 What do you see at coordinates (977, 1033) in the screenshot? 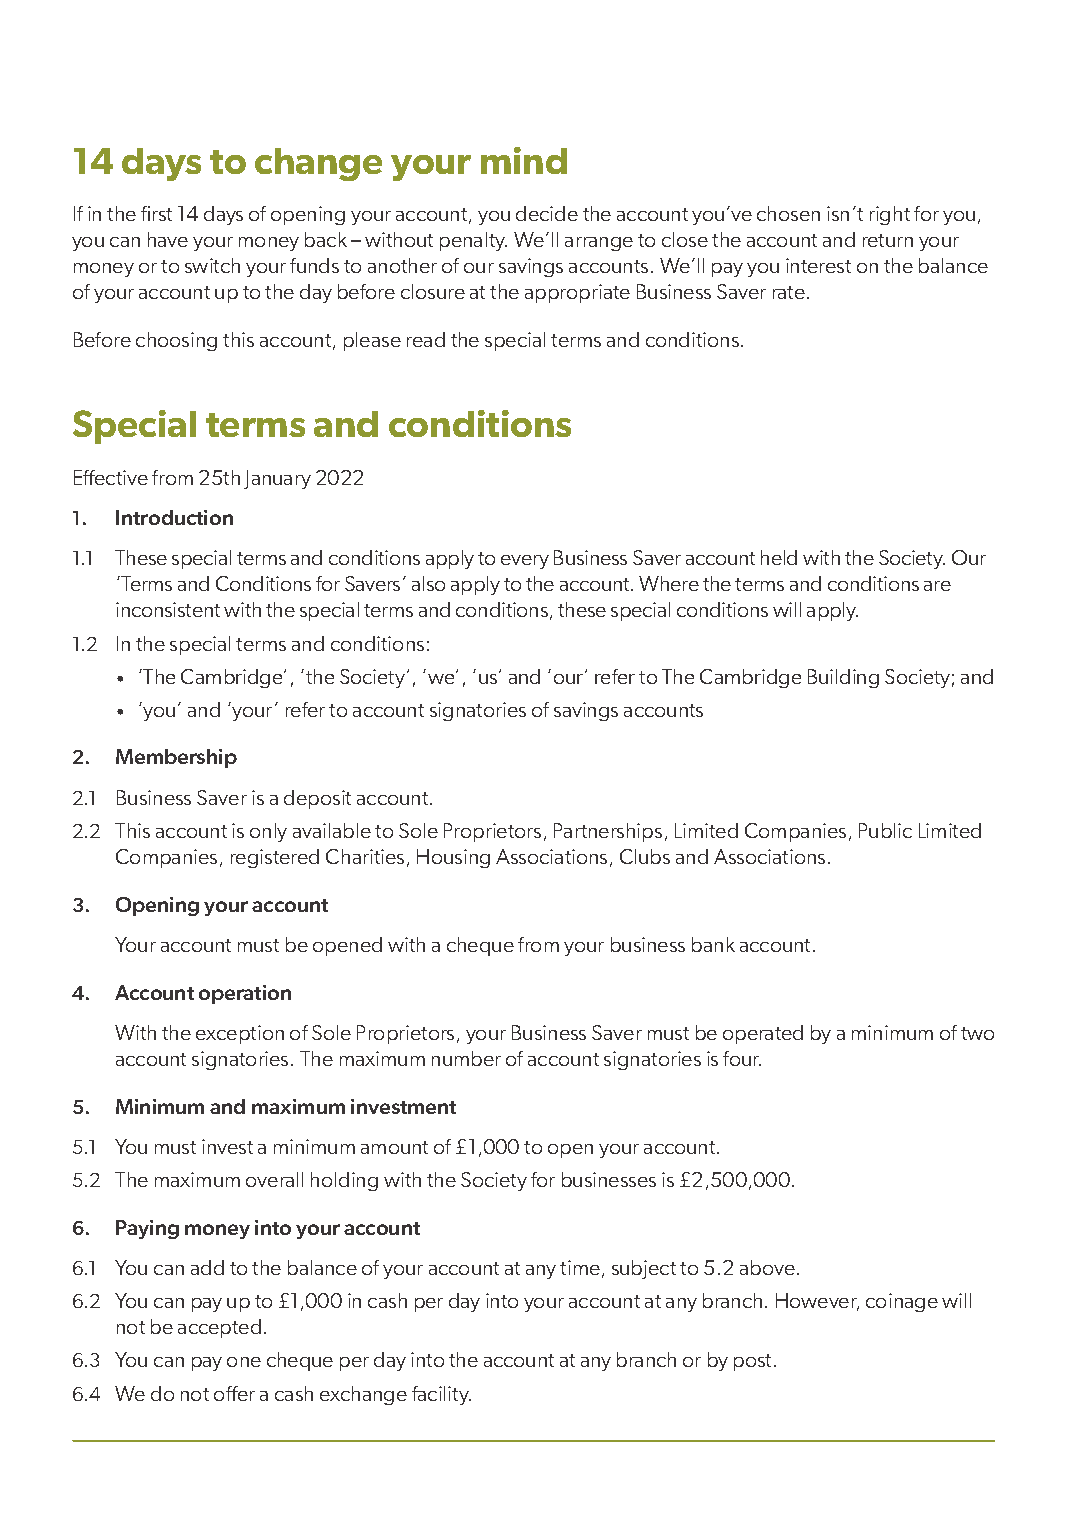
I see `two` at bounding box center [977, 1033].
